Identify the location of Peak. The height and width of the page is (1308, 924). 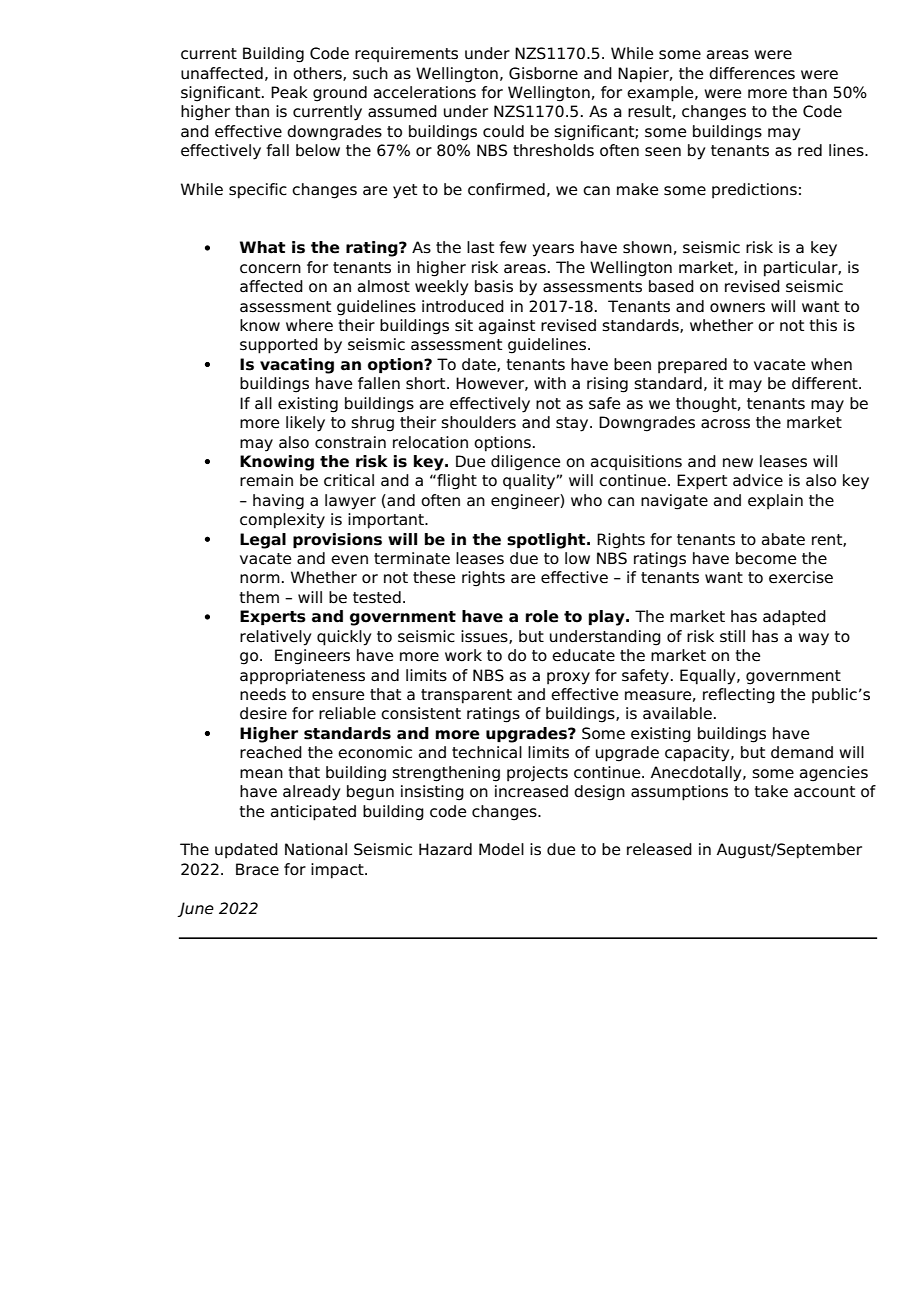
(289, 92).
